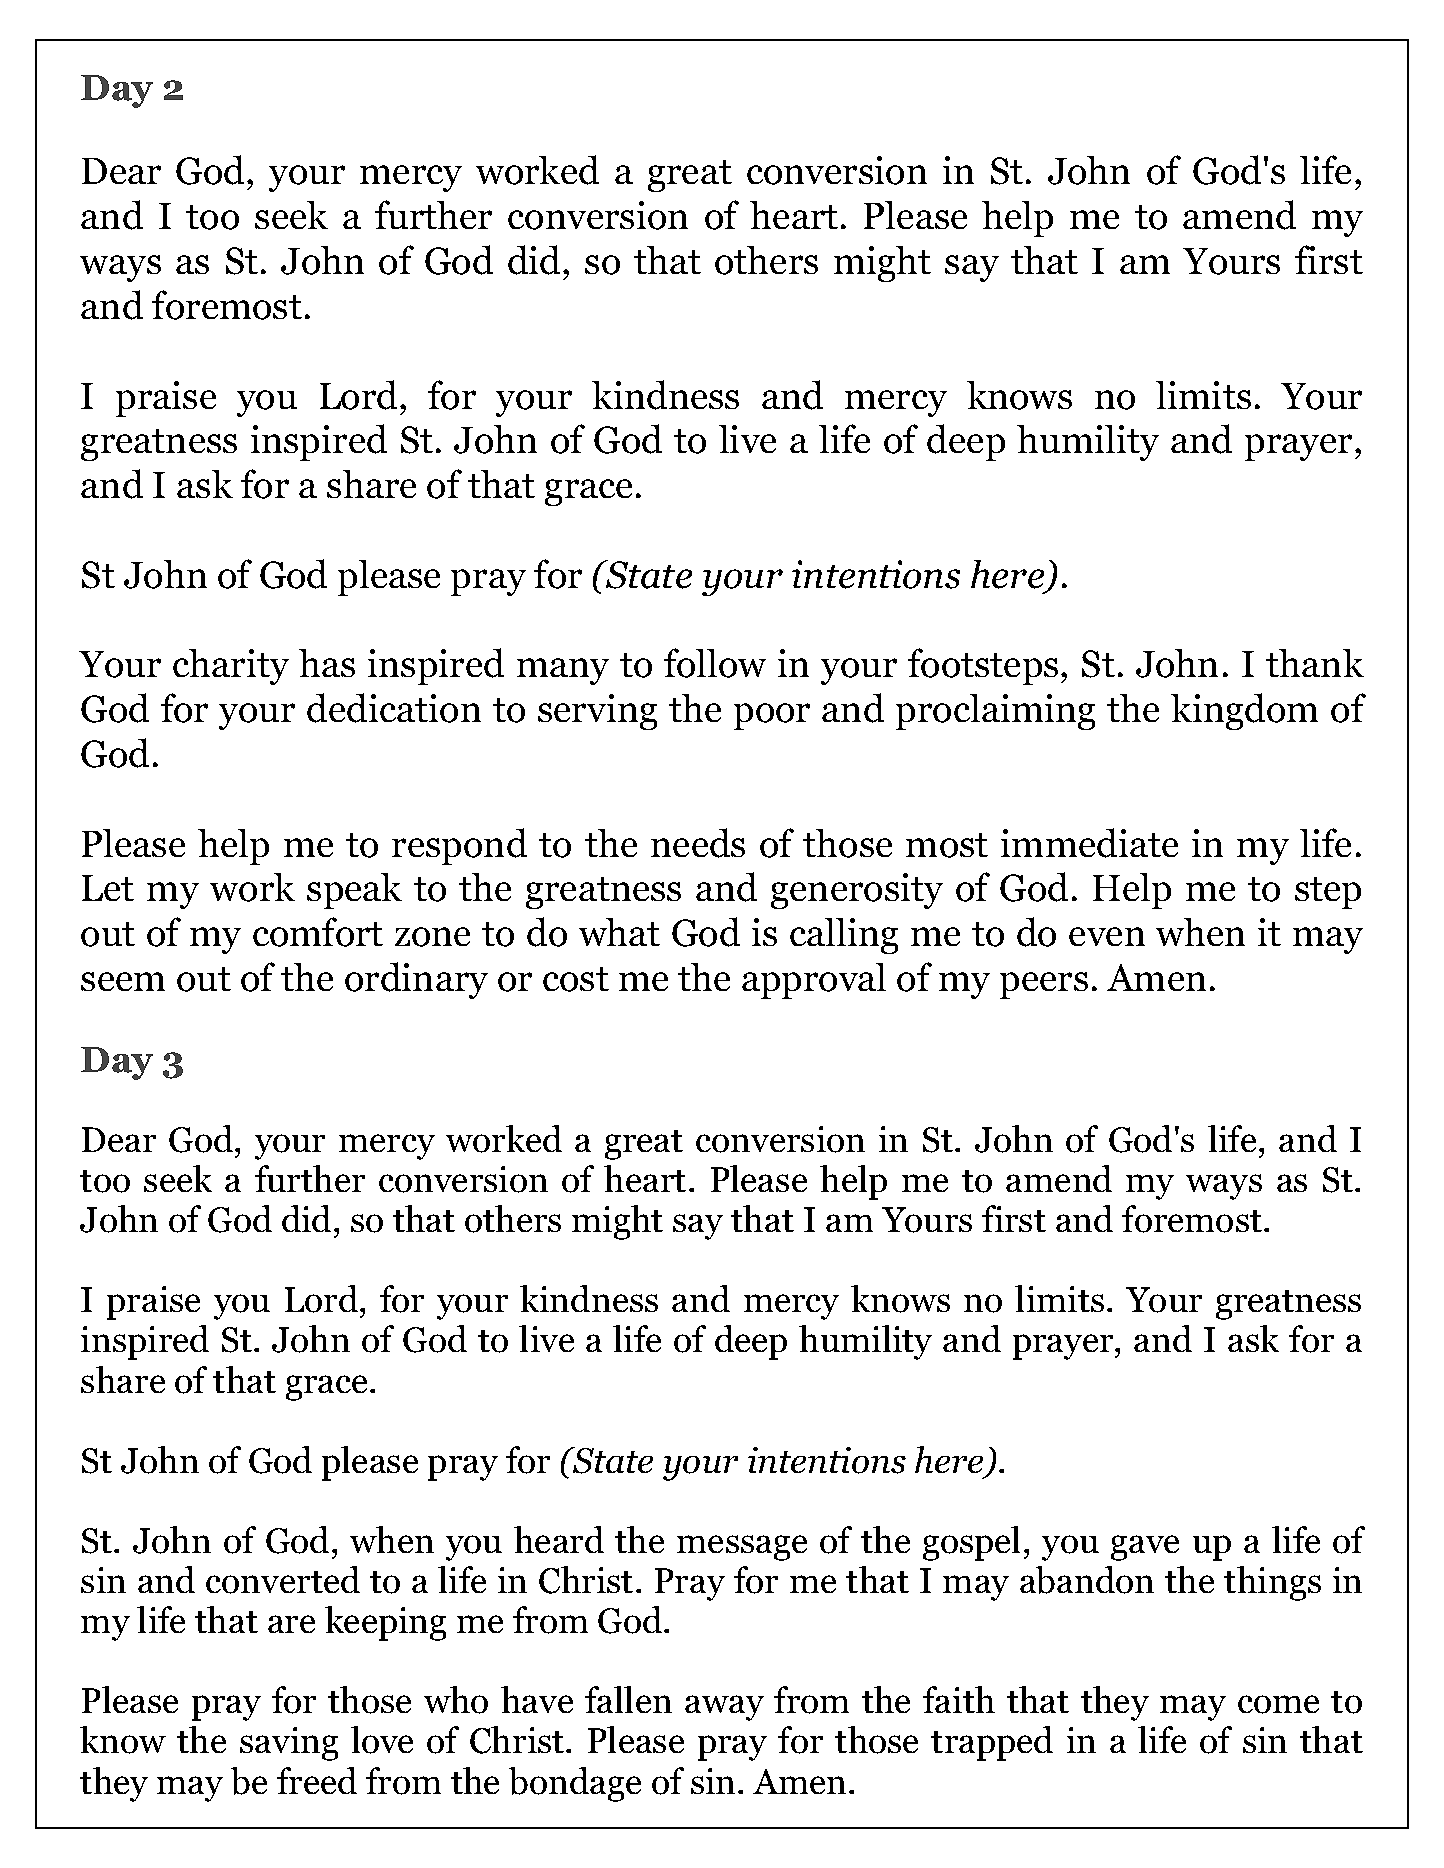 The image size is (1444, 1868). What do you see at coordinates (1044, 985) in the screenshot?
I see `peers` at bounding box center [1044, 985].
